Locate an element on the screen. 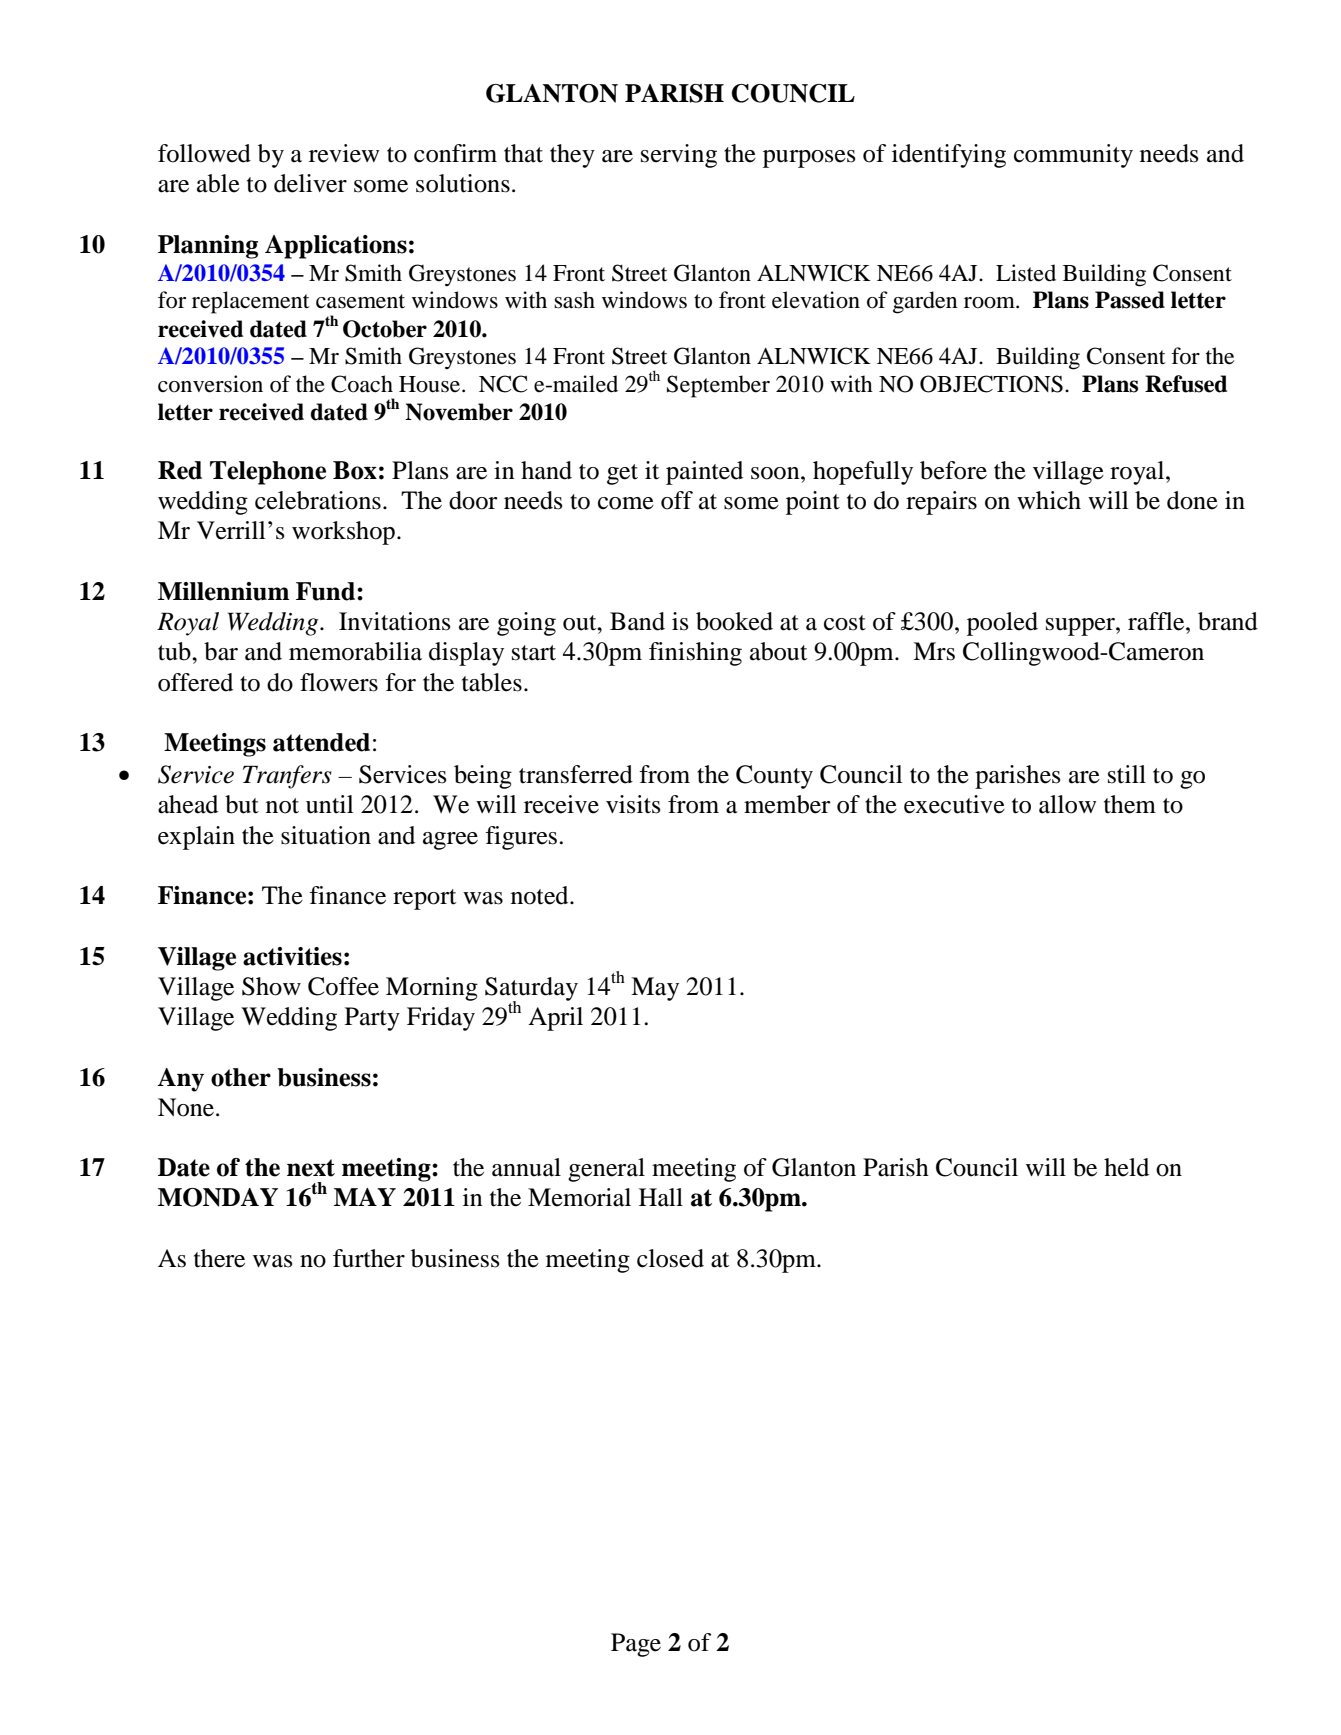 This screenshot has width=1341, height=1735. community is located at coordinates (1073, 156).
